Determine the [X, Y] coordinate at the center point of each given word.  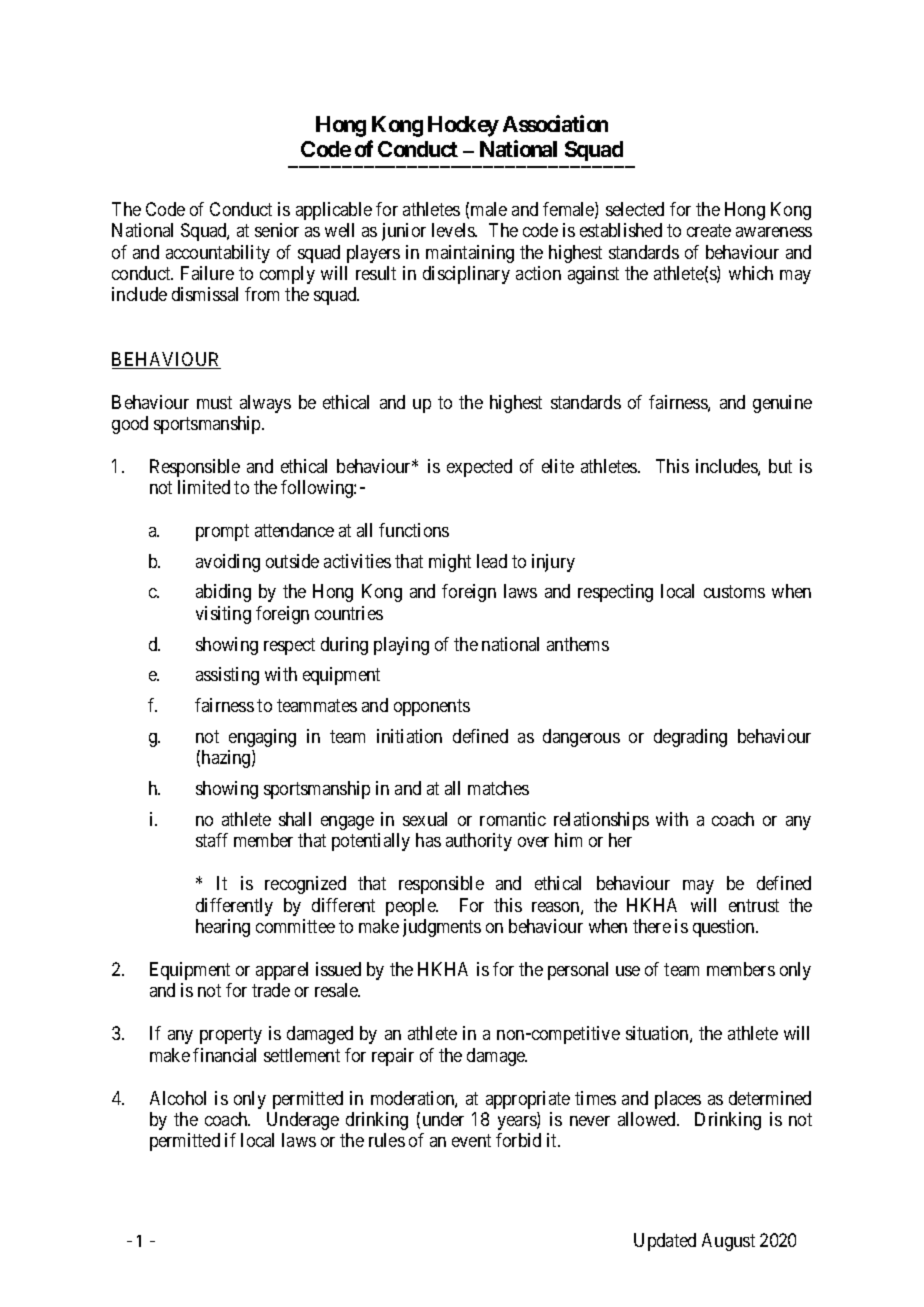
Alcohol [178, 1098]
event [471, 1141]
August [728, 1242]
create [709, 230]
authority [479, 842]
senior [277, 230]
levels [454, 230]
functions [414, 530]
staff [212, 840]
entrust [754, 905]
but [780, 466]
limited [204, 487]
